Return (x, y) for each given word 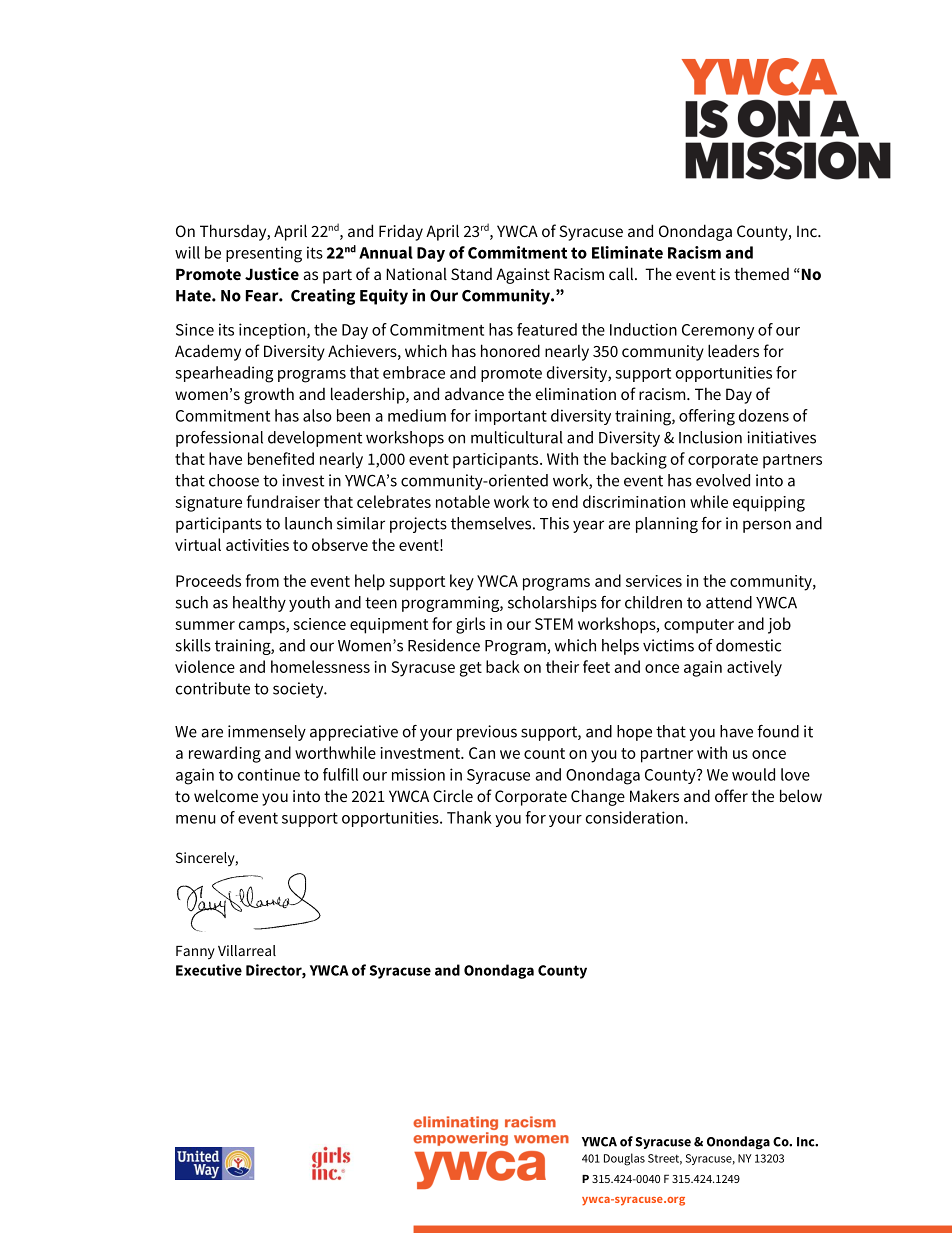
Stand (471, 274)
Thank (469, 817)
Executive (209, 970)
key (462, 582)
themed (761, 273)
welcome (226, 795)
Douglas (624, 1159)
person (767, 526)
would (753, 774)
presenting (264, 254)
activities (257, 545)
